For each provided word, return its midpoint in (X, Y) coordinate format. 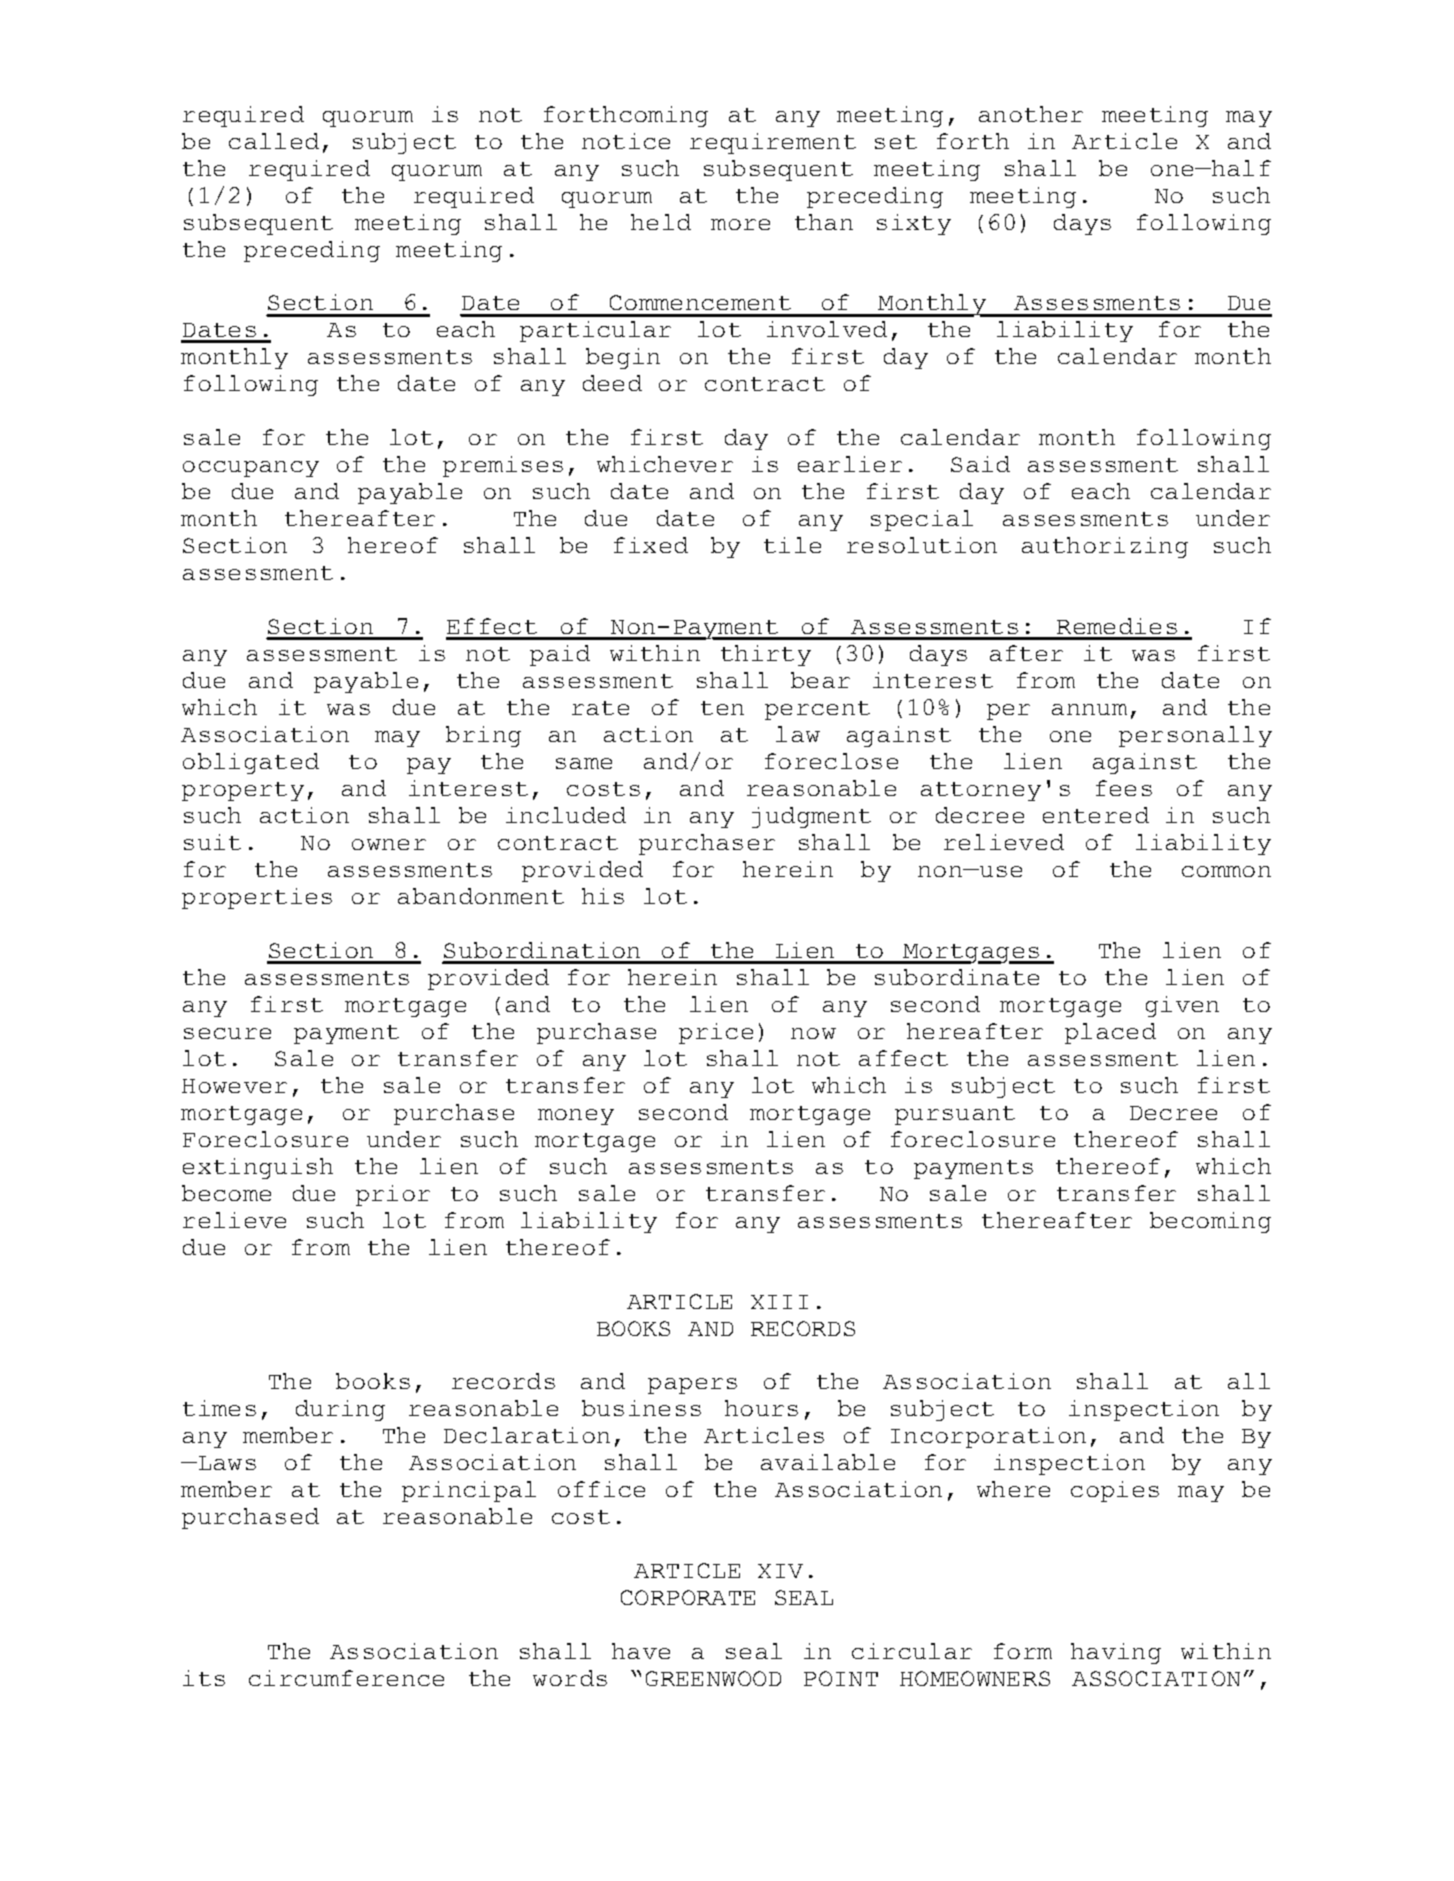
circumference (346, 1678)
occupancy (251, 469)
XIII (779, 1302)
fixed (651, 545)
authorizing (1105, 547)
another (1031, 114)
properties (257, 898)
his (603, 896)
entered (1096, 815)
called (274, 141)
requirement (773, 143)
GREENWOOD (713, 1678)
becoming (1210, 1222)
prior (393, 1195)
